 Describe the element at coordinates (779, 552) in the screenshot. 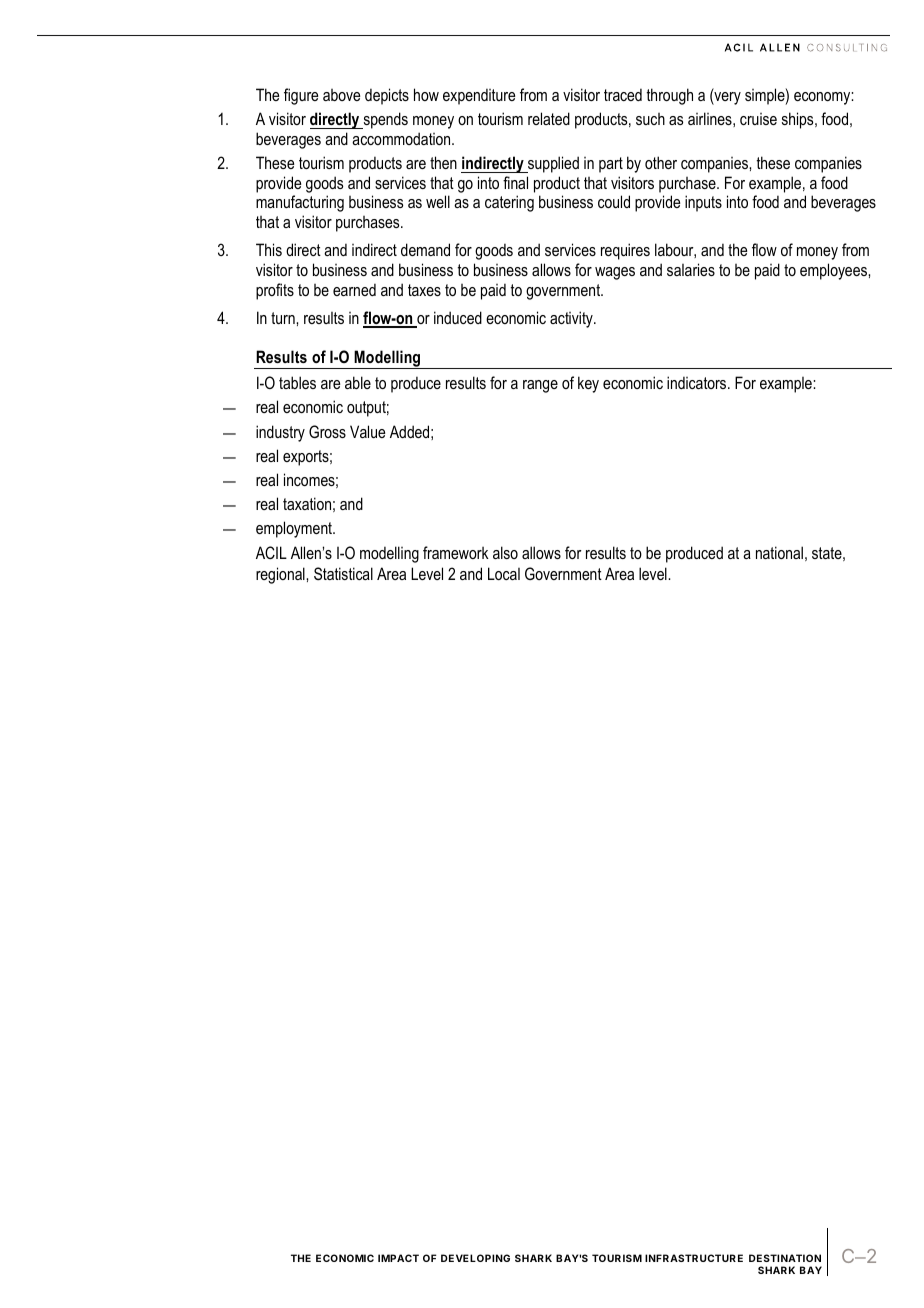

I see `national` at that location.
